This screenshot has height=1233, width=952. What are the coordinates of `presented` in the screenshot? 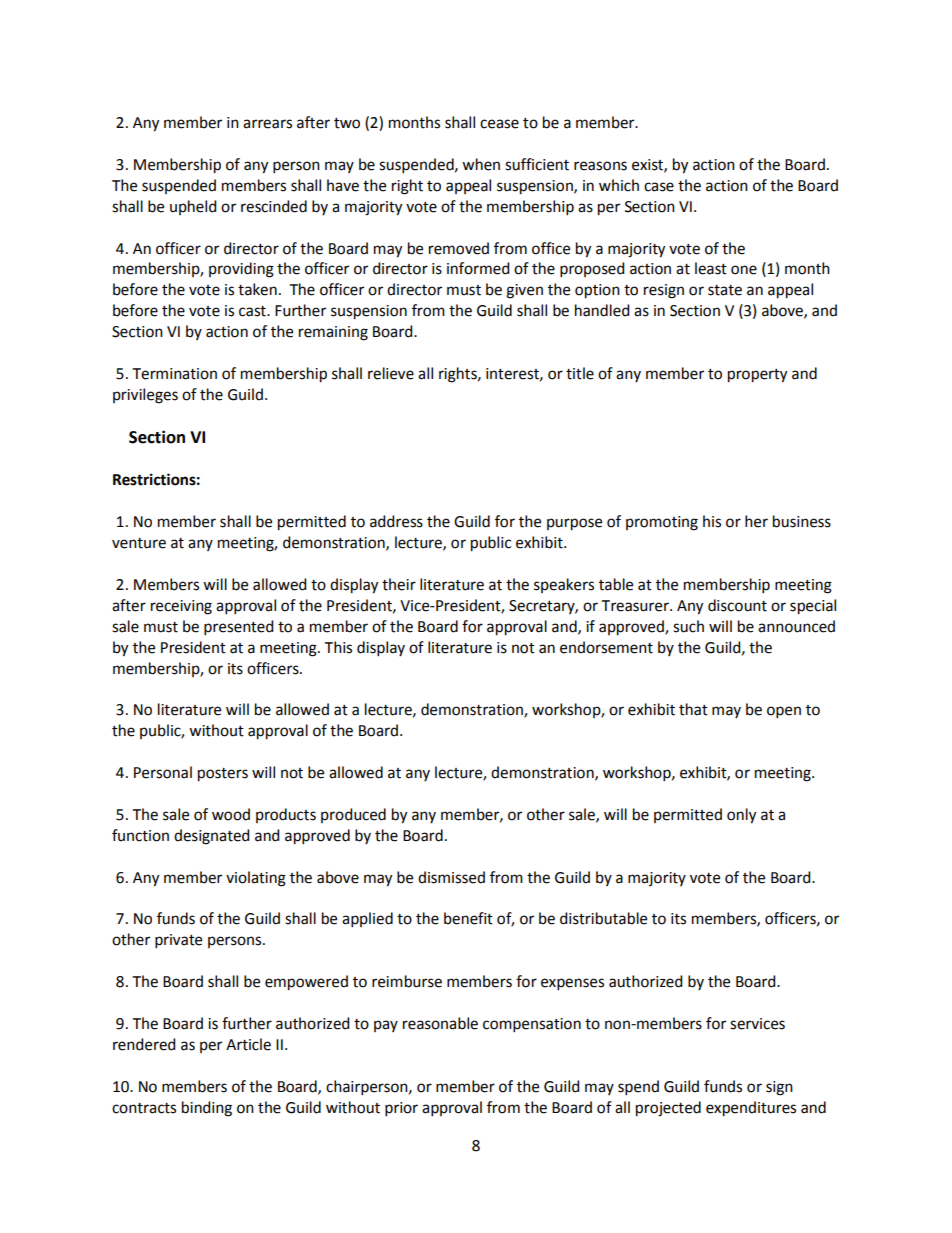 It's located at (238, 627).
